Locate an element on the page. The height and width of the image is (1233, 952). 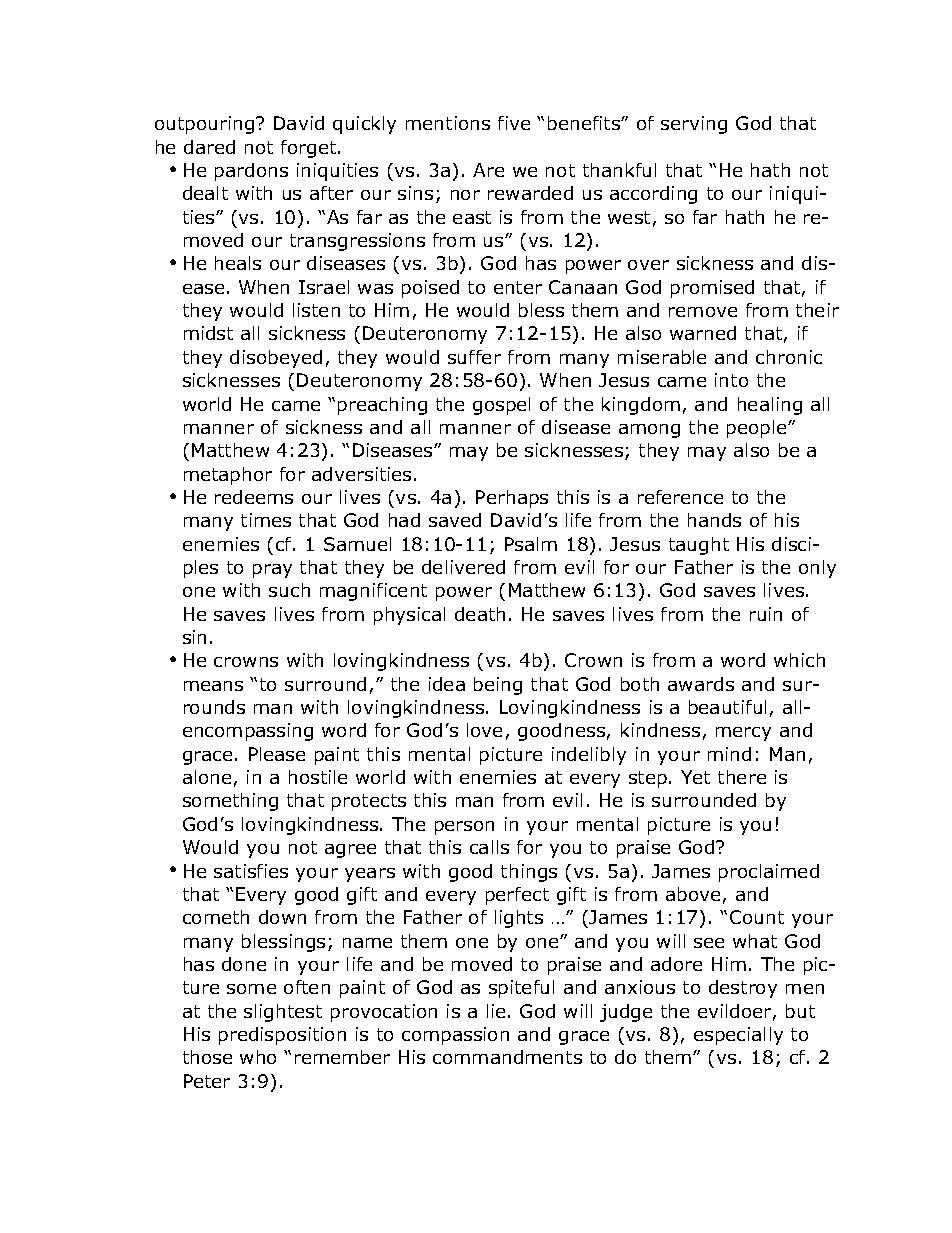
people is located at coordinates (758, 429).
